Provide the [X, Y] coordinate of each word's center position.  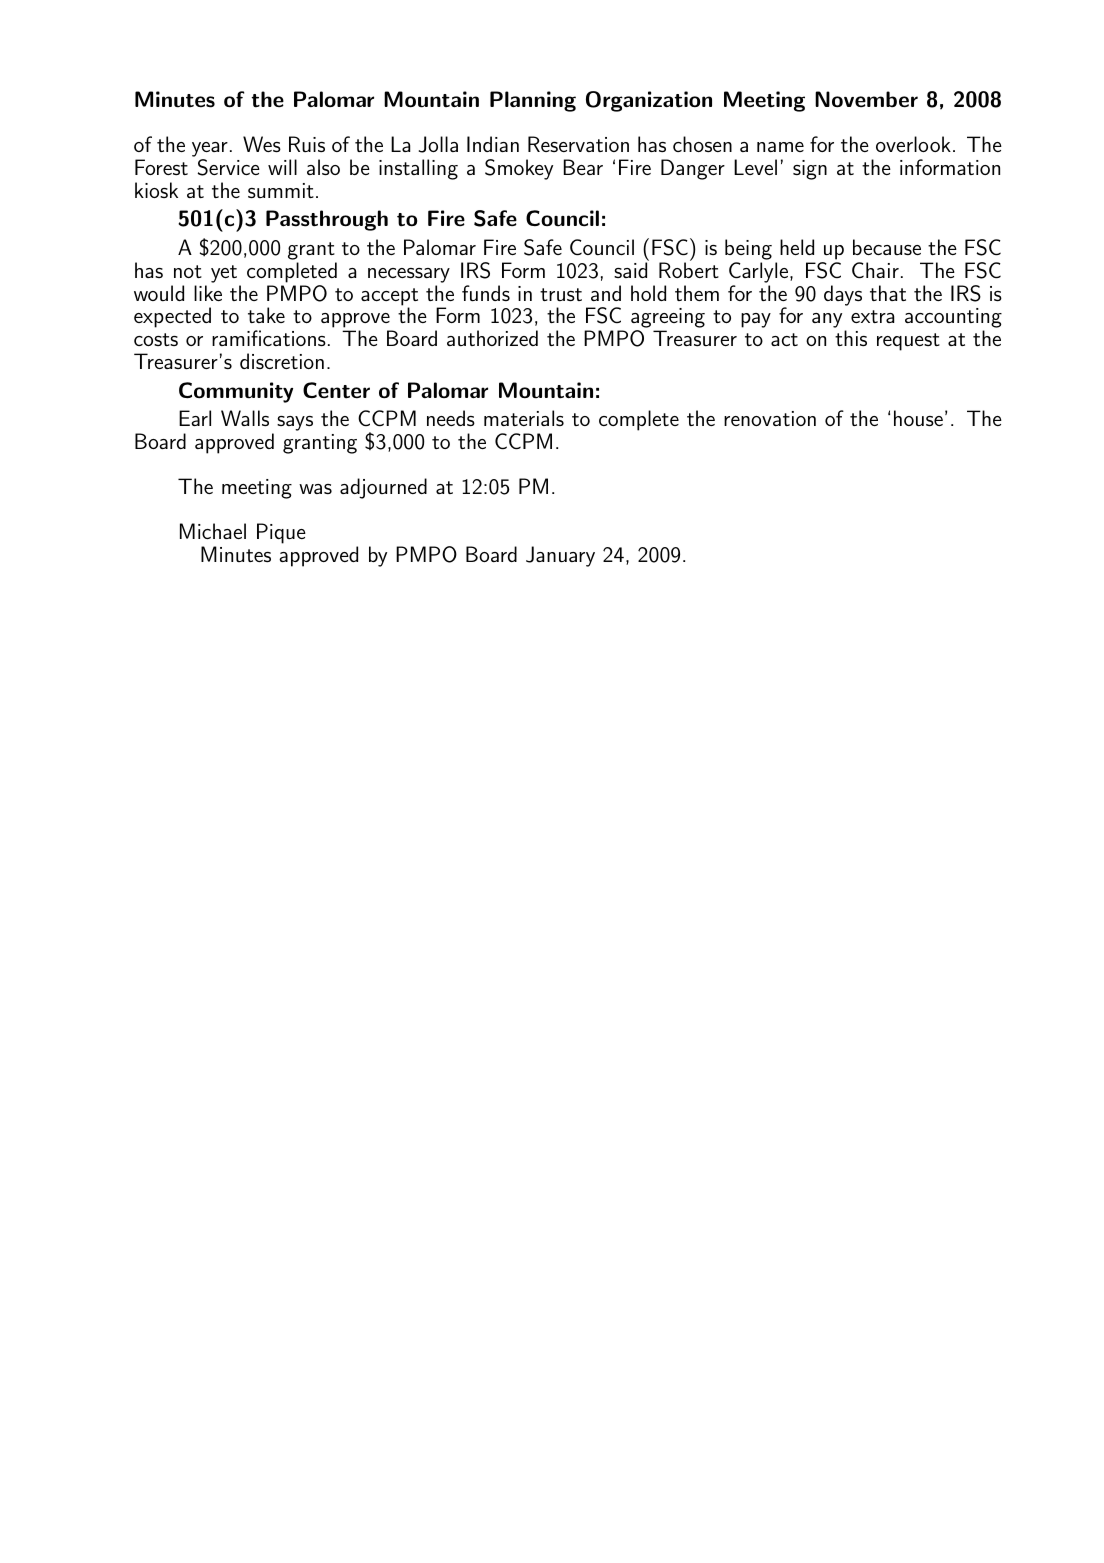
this [851, 338]
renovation [770, 418]
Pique [281, 533]
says [295, 423]
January [560, 556]
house [918, 418]
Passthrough [327, 220]
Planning [533, 101]
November [866, 99]
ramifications [269, 338]
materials [524, 418]
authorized [492, 338]
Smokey [519, 169]
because [887, 247]
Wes [262, 144]
